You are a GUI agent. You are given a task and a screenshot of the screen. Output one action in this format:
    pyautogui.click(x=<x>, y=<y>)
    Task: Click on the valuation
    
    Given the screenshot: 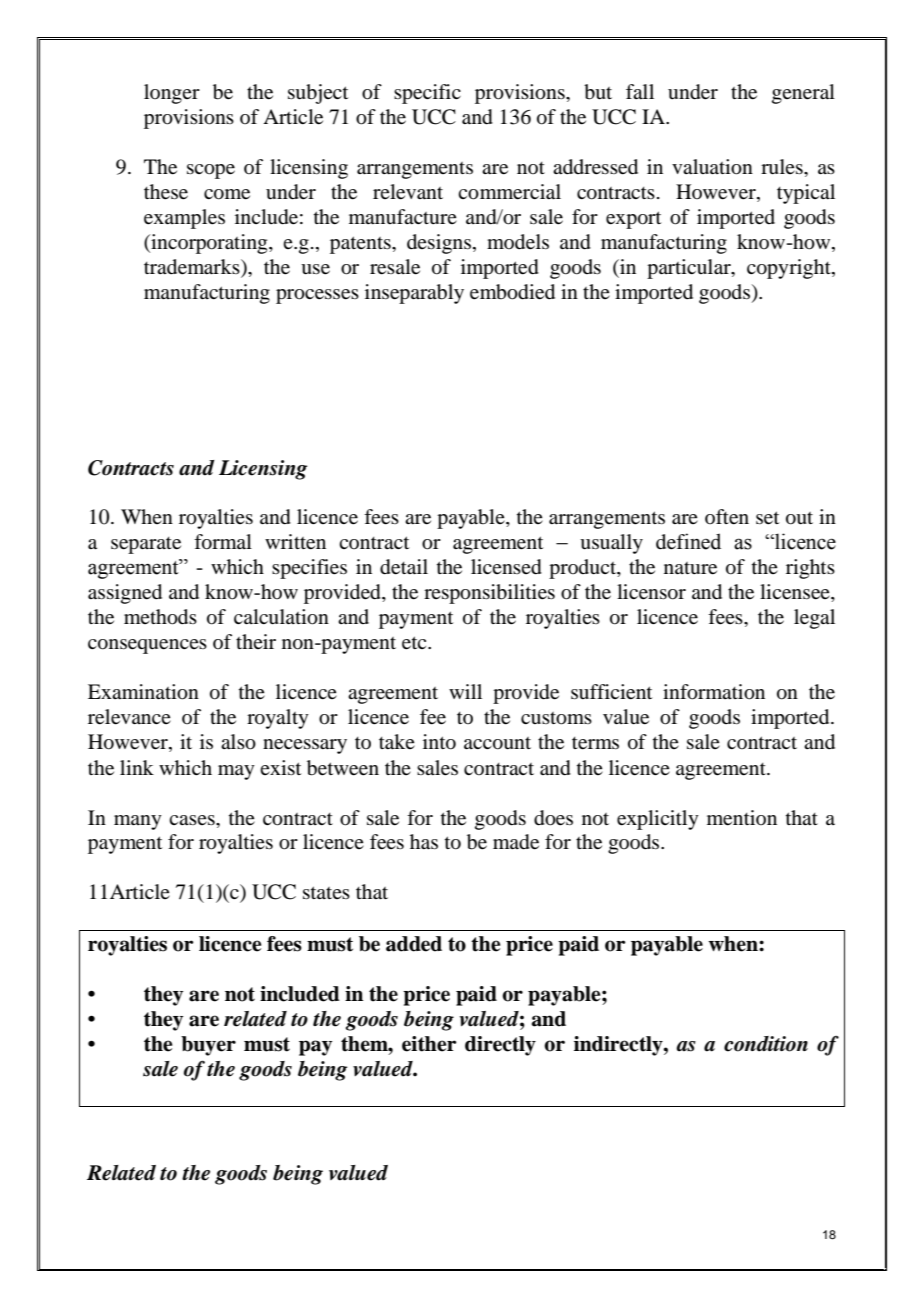 What is the action you would take?
    pyautogui.click(x=712, y=167)
